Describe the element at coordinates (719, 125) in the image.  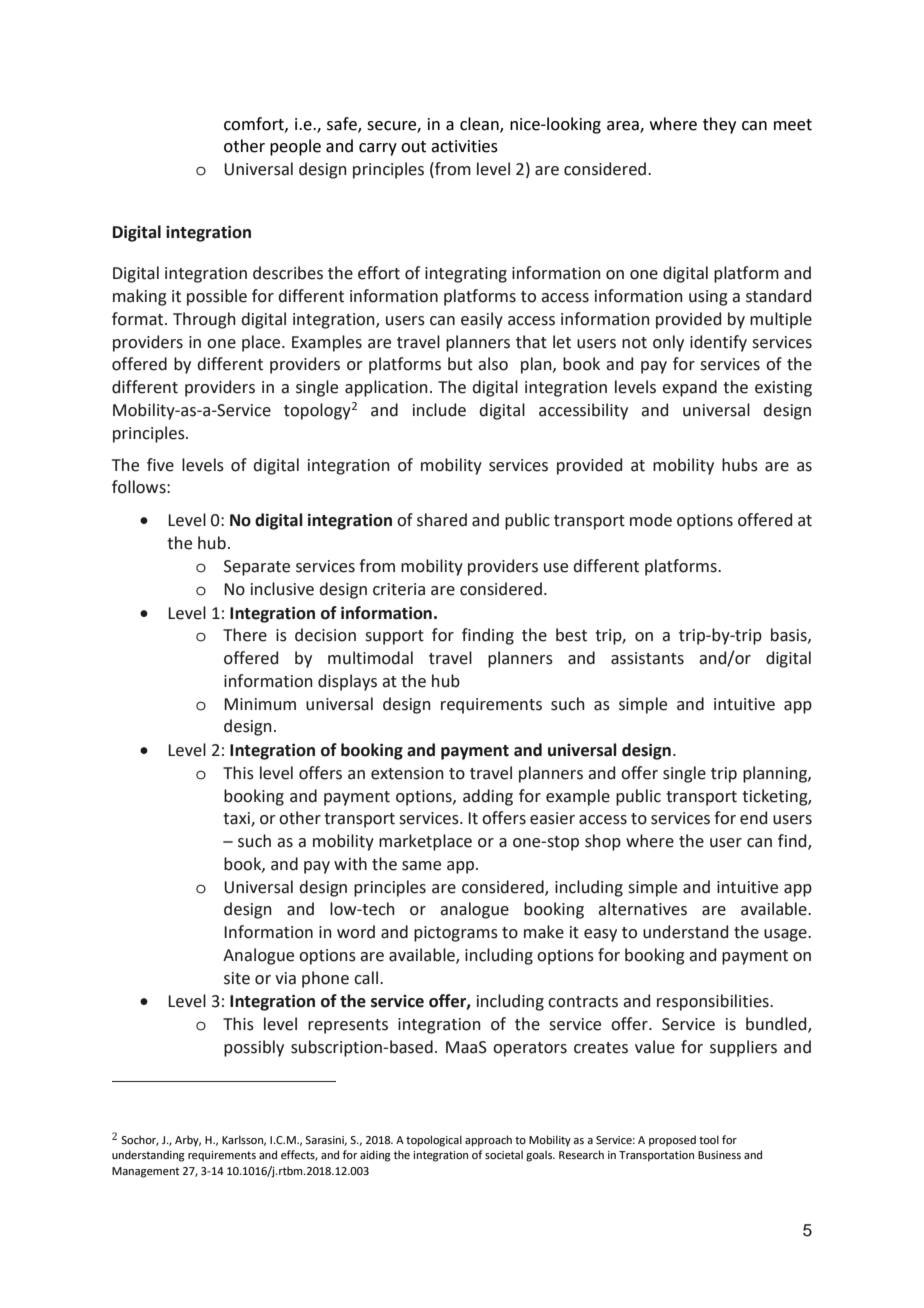
I see `they` at that location.
